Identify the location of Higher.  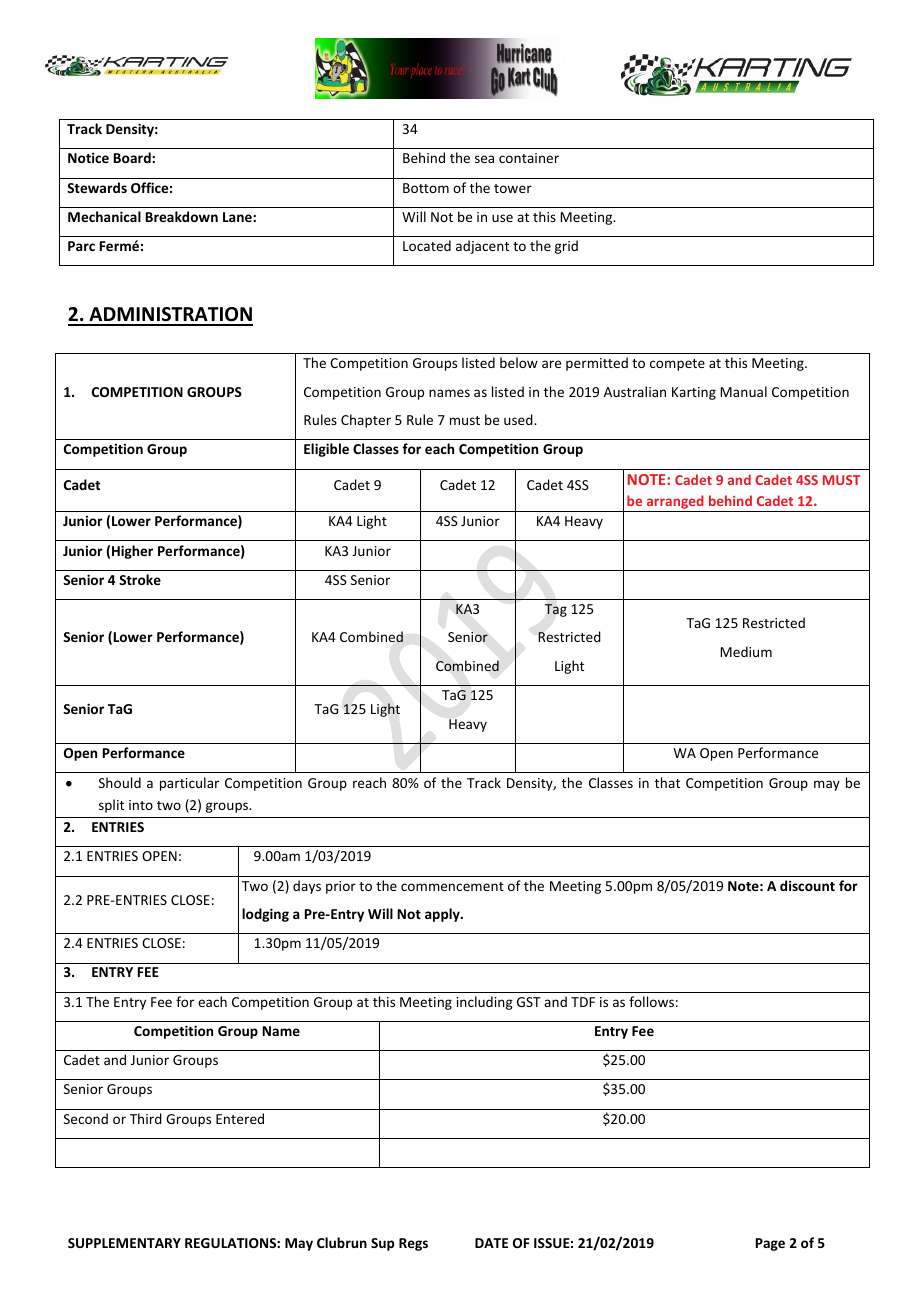
(132, 552).
